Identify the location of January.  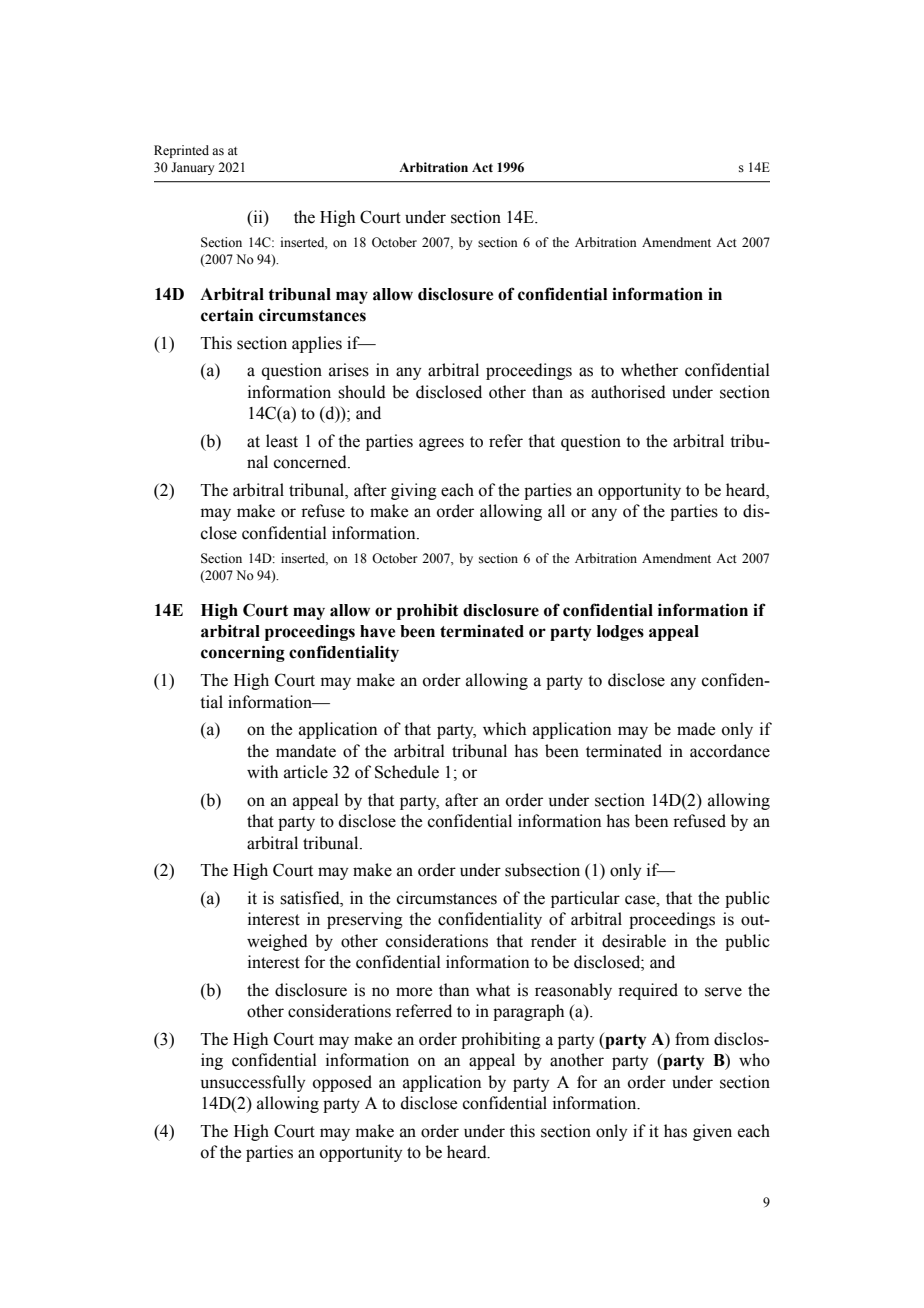
(192, 168).
